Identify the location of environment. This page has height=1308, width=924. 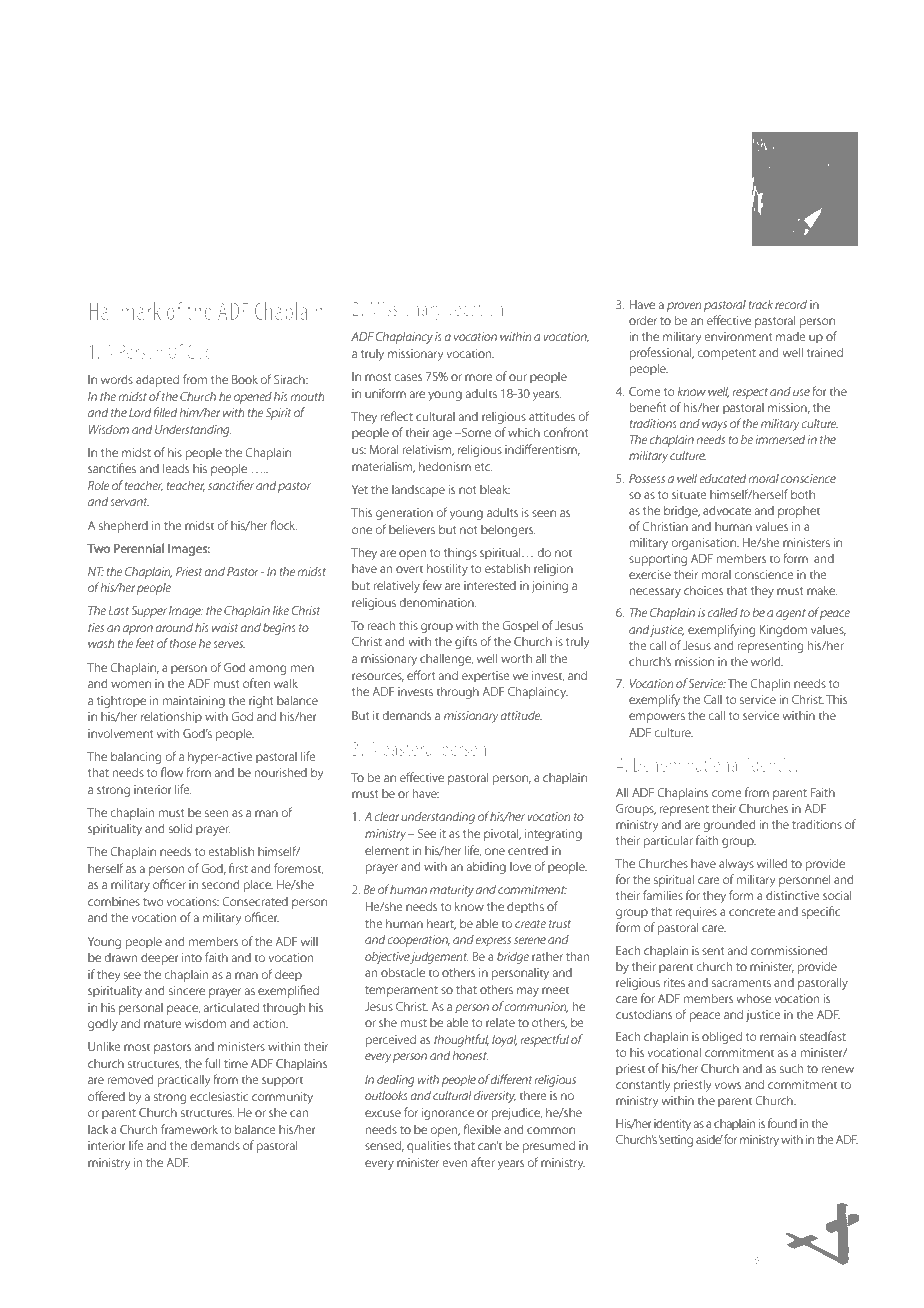
(738, 336).
